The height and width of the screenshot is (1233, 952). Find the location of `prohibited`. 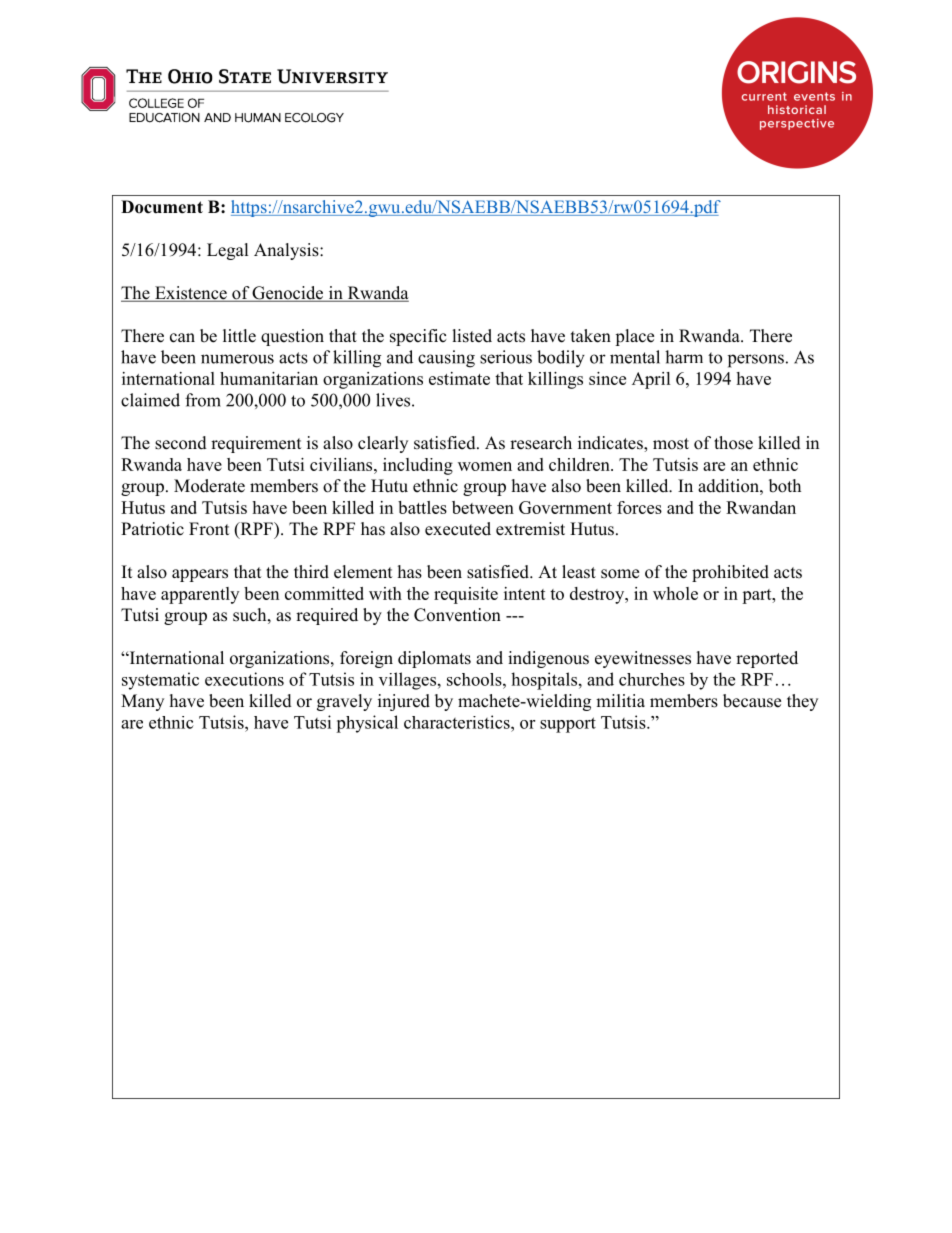

prohibited is located at coordinates (730, 573).
